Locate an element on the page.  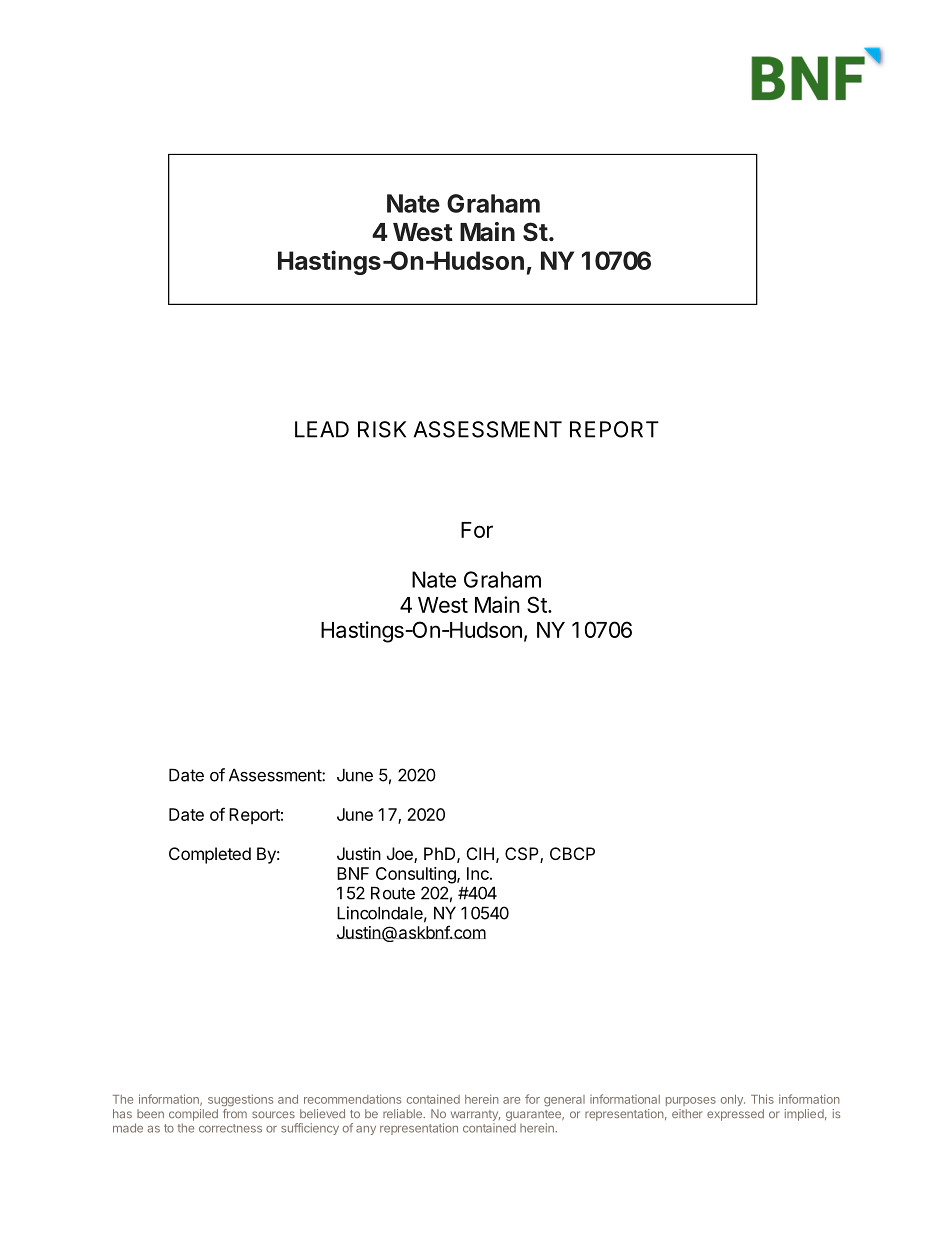
compiled is located at coordinates (193, 1115).
